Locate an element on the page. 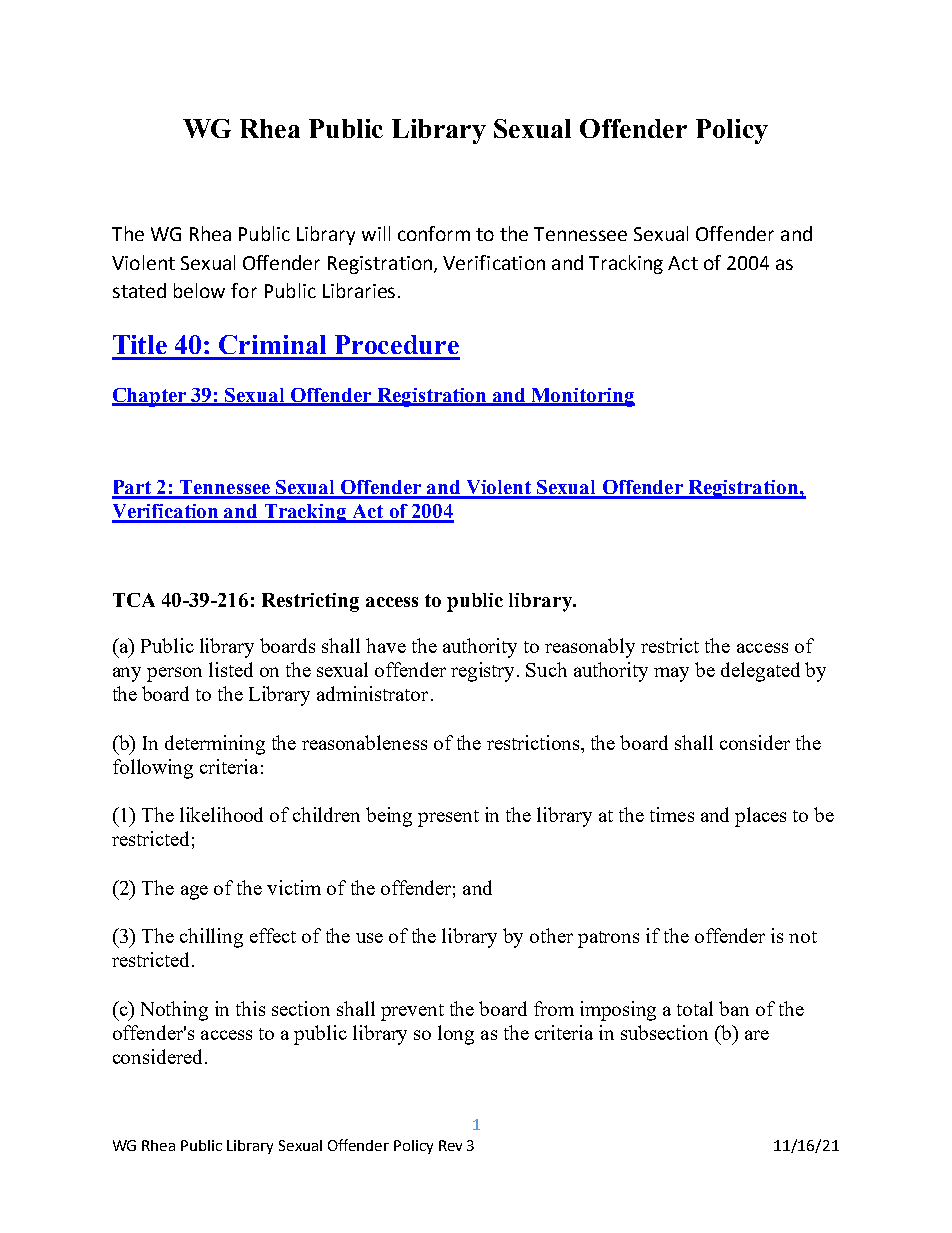  determining is located at coordinates (215, 745).
